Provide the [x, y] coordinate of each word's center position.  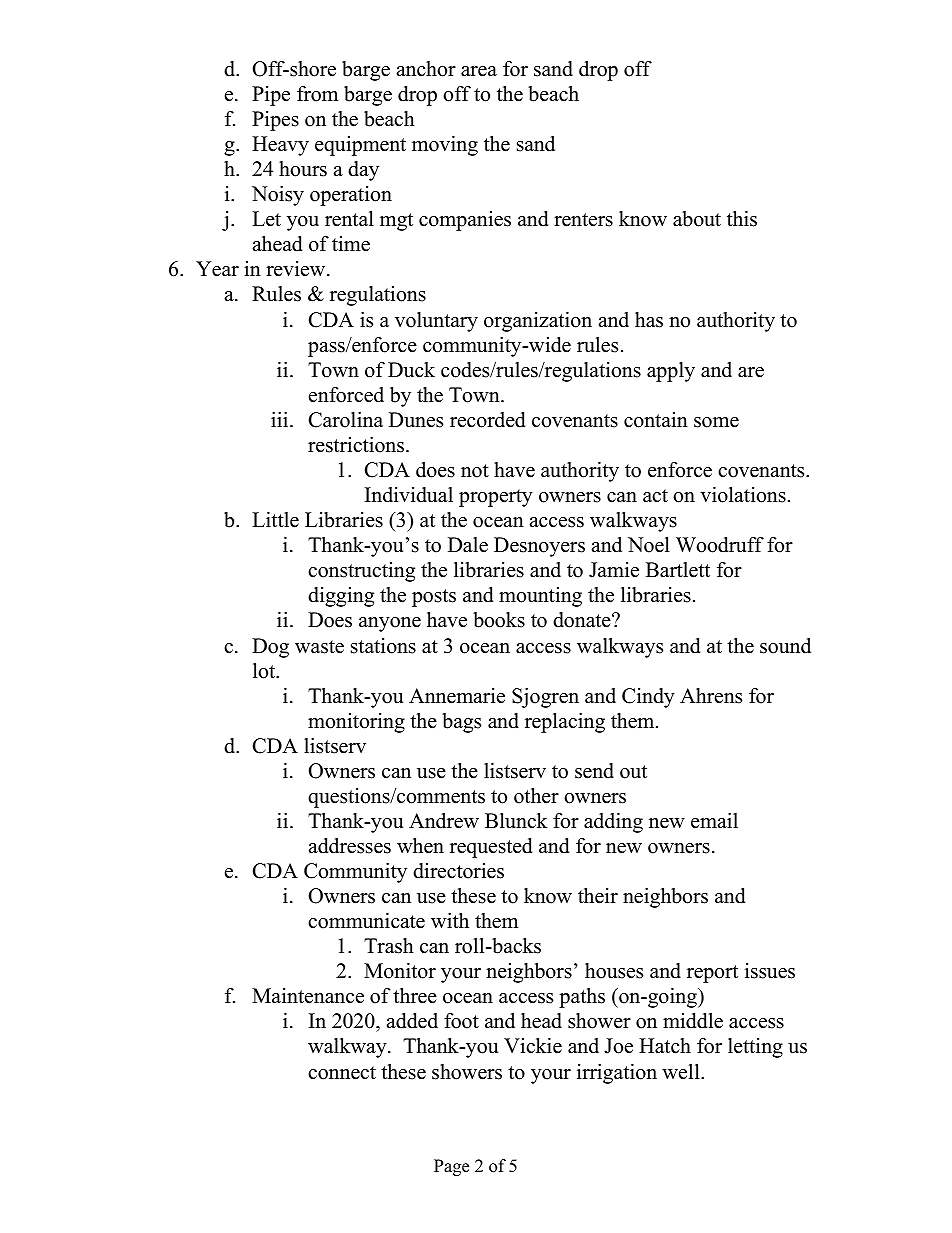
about [697, 219]
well [682, 1072]
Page [451, 1167]
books [499, 620]
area [479, 71]
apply [671, 372]
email [714, 821]
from [317, 94]
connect [342, 1073]
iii [281, 419]
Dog [270, 648]
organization [538, 322]
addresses [350, 846]
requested [491, 848]
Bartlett [678, 570]
